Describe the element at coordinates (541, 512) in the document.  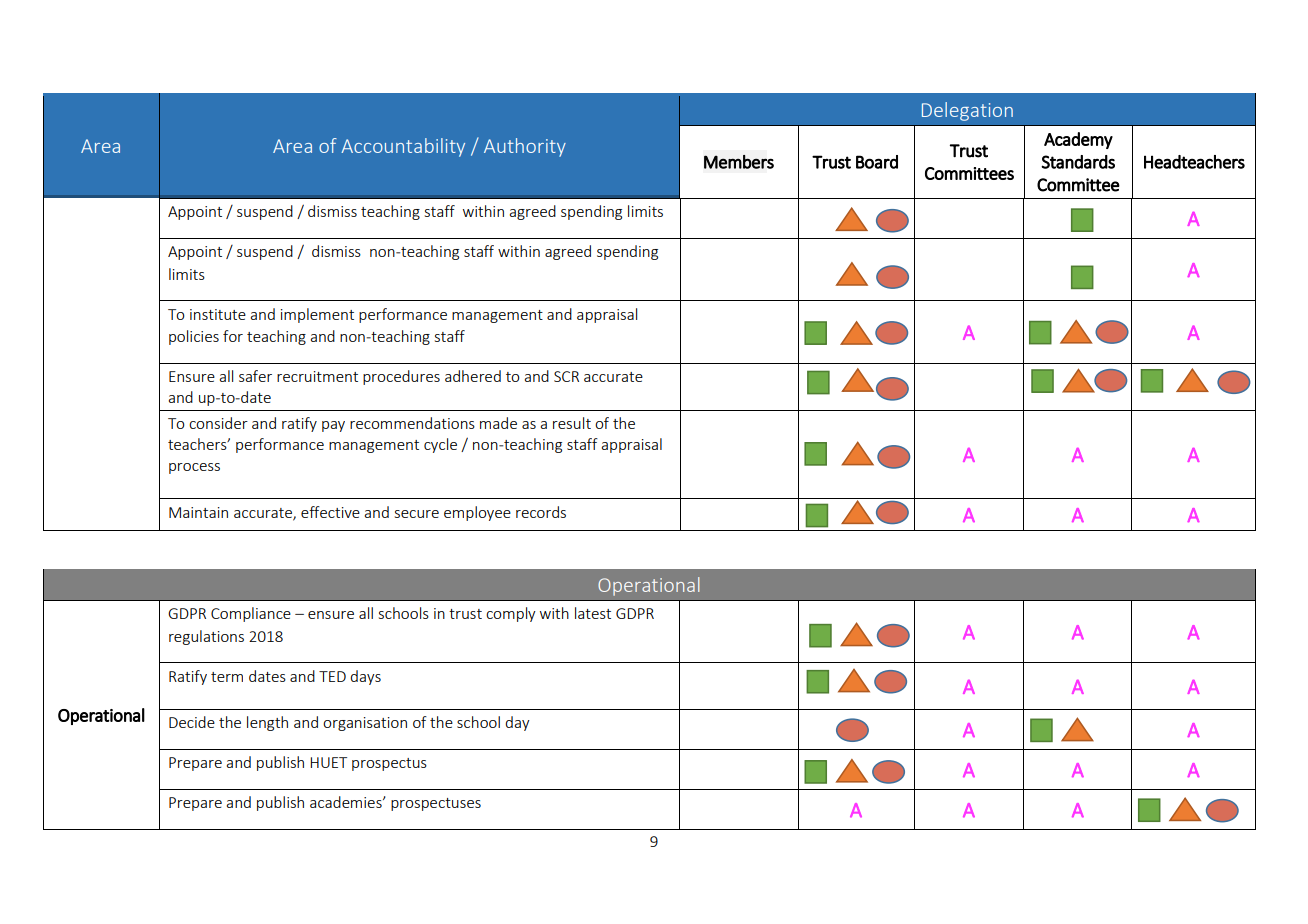
I see `records` at that location.
